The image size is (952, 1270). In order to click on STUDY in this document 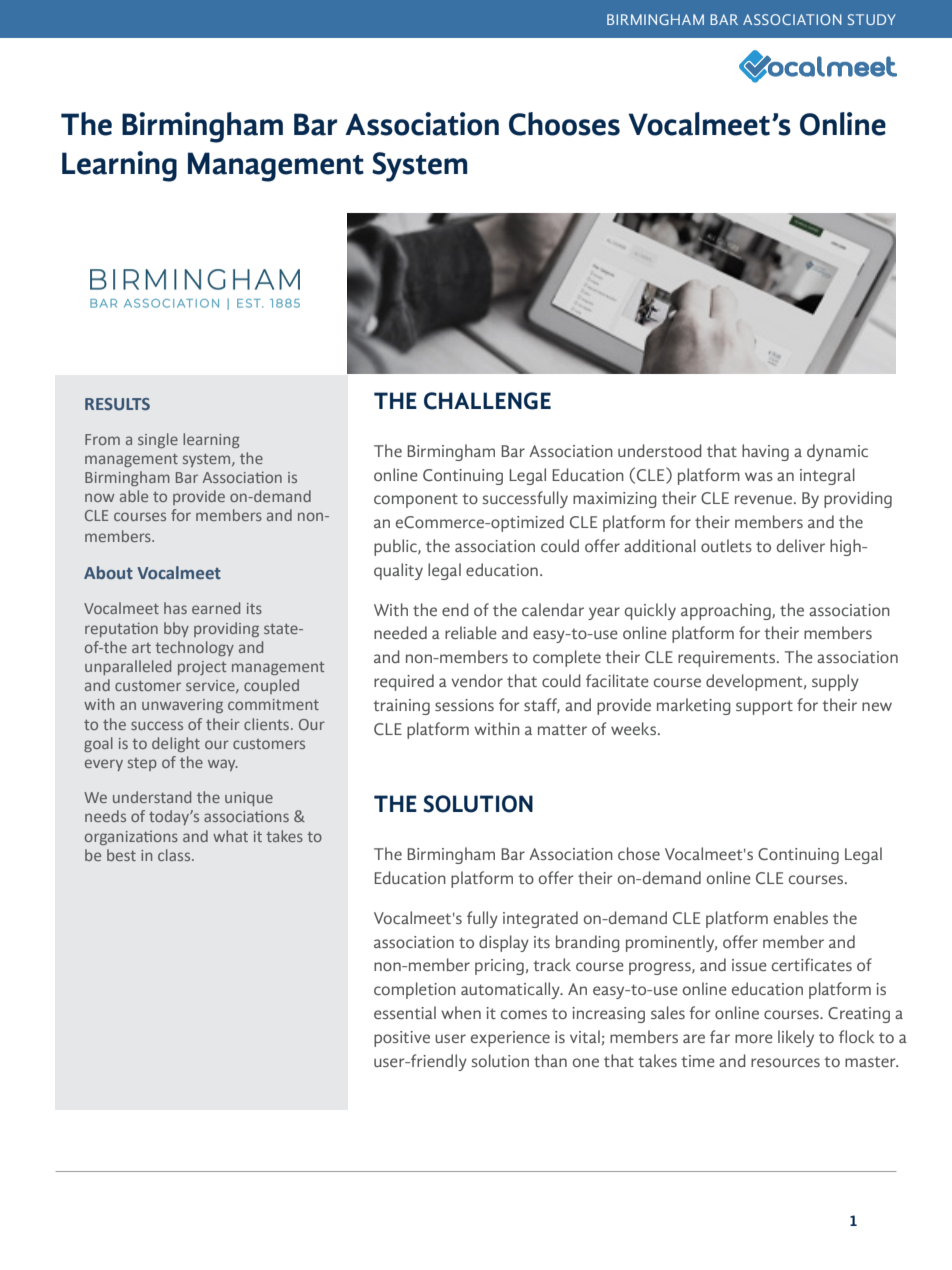, I will do `click(872, 19)`.
